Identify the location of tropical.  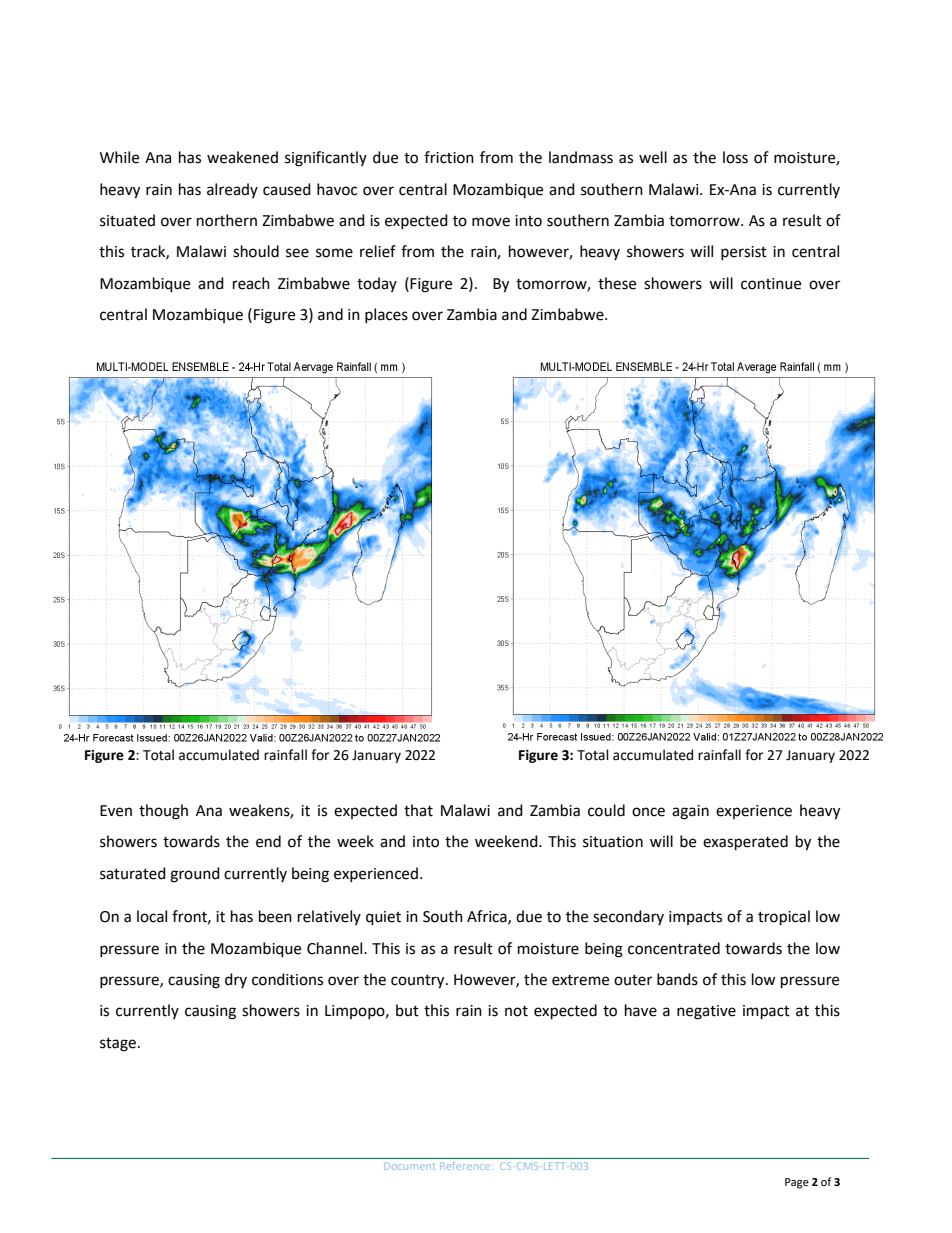
(784, 918).
